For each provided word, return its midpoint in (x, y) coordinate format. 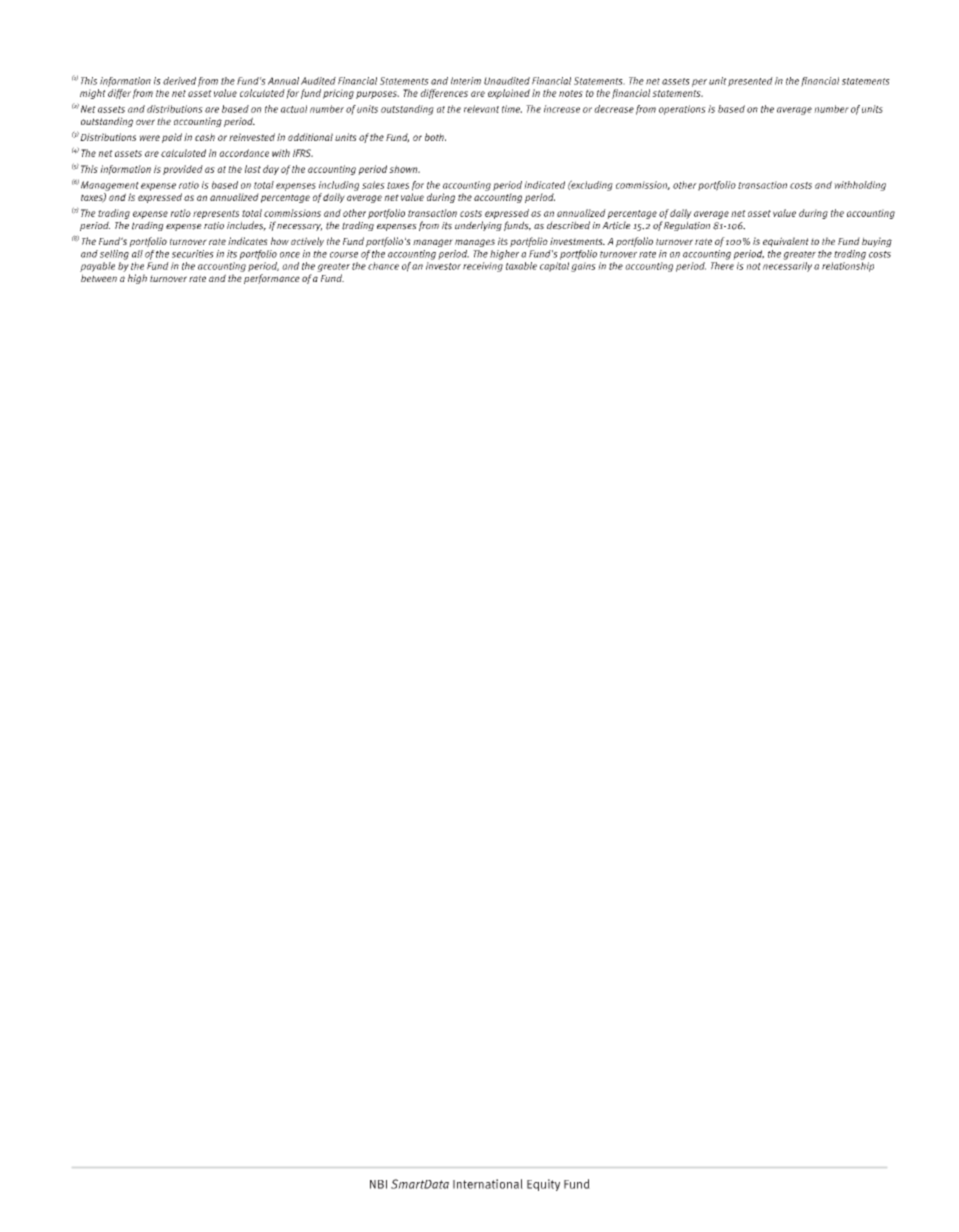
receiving (483, 267)
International (488, 1184)
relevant (481, 109)
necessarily (787, 265)
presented (750, 82)
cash (205, 137)
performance (272, 279)
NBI (378, 1184)
